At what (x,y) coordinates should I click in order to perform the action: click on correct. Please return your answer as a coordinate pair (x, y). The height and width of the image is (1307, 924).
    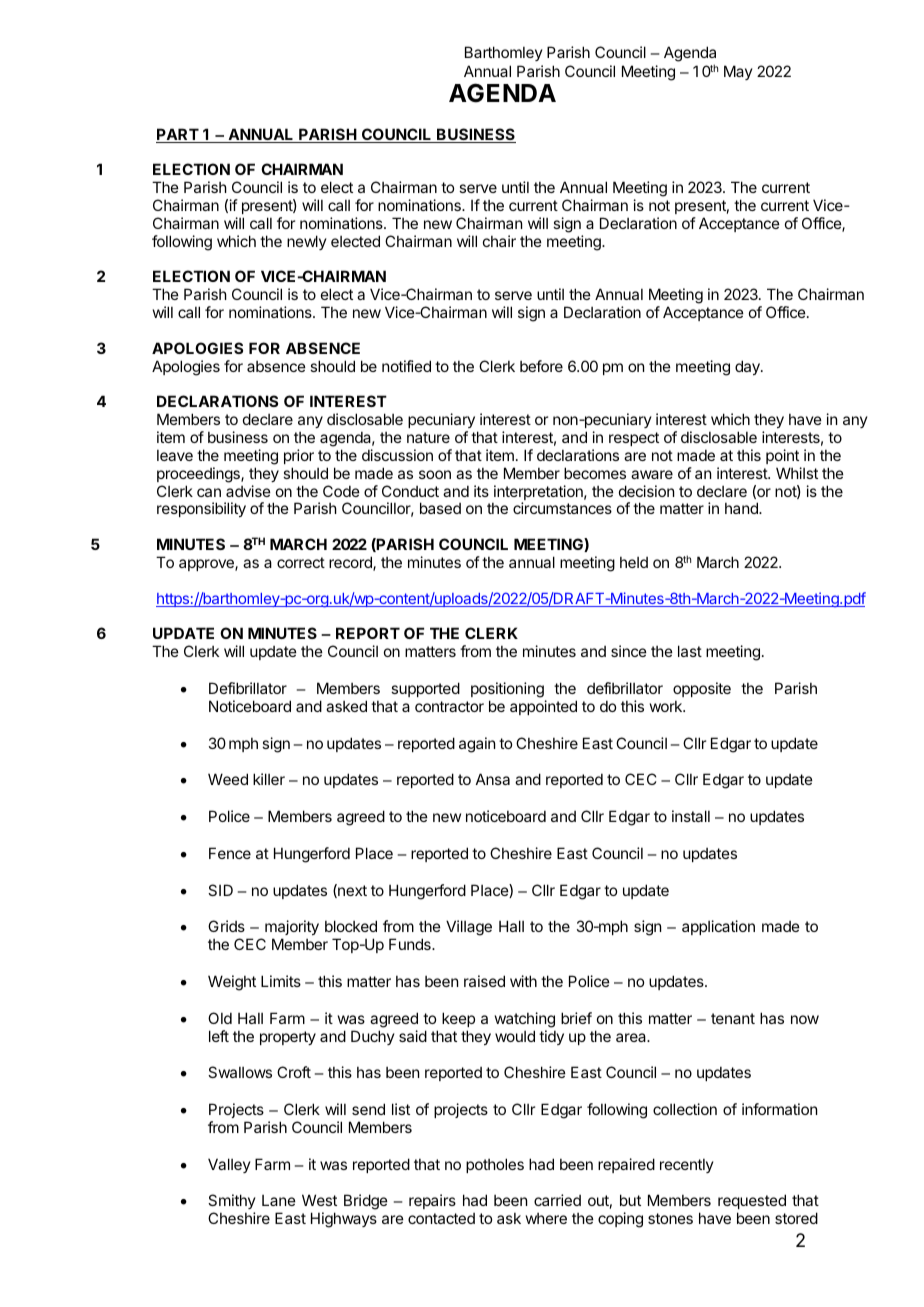
    Looking at the image, I should click on (301, 562).
